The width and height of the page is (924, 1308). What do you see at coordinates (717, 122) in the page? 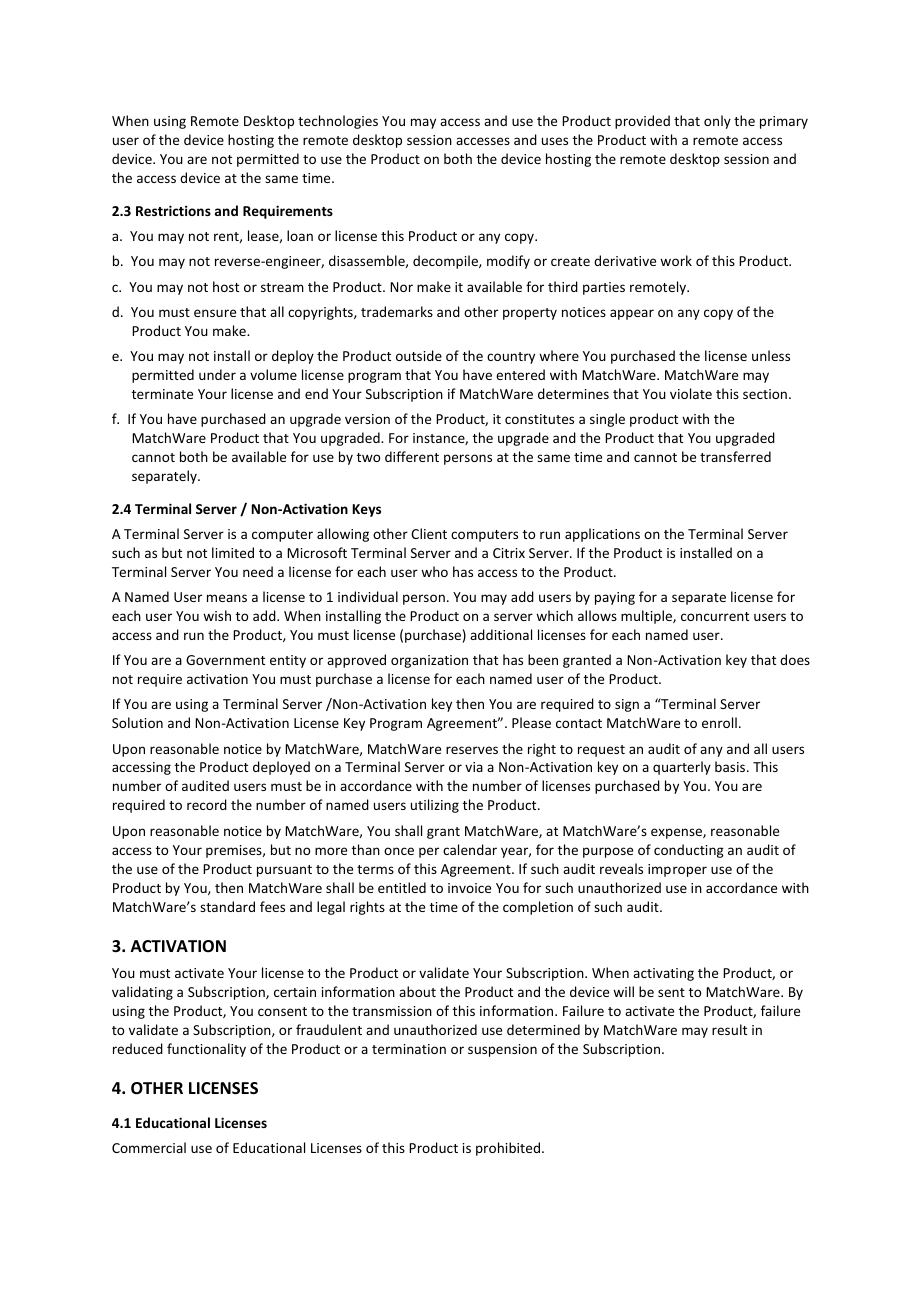
I see `only` at bounding box center [717, 122].
